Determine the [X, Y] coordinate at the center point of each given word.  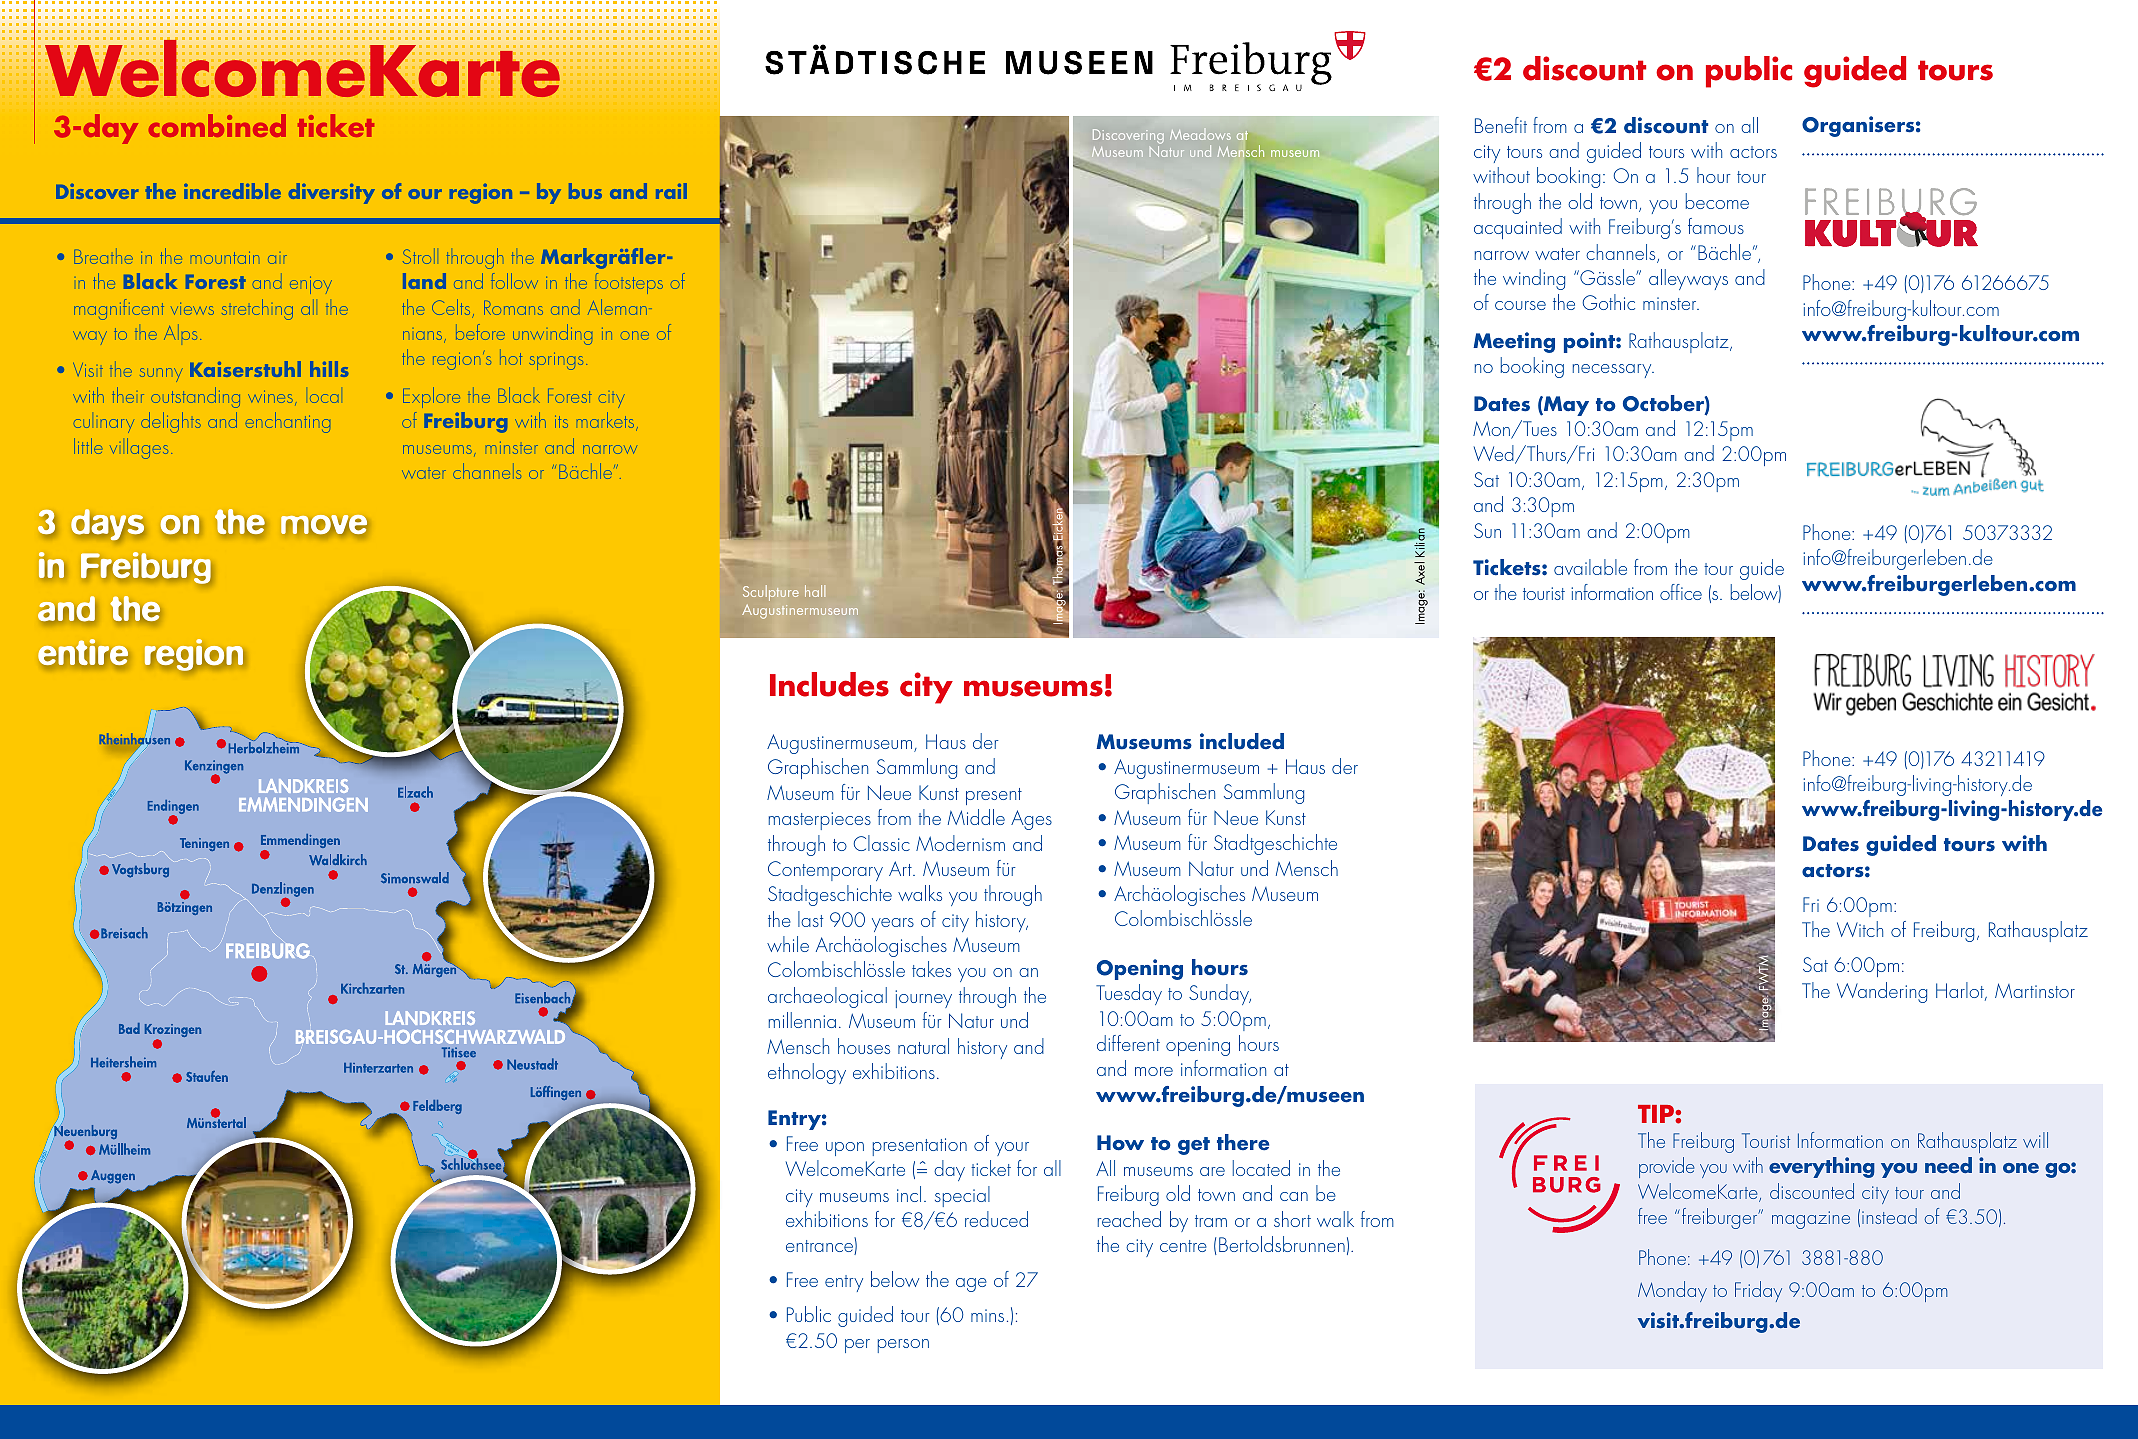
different [1128, 1043]
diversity [332, 193]
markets [607, 421]
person [903, 1346]
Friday [1758, 1291]
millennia [802, 1020]
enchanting [288, 422]
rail [671, 191]
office [1681, 592]
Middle [976, 817]
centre [1183, 1246]
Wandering [1882, 992]
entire [83, 652]
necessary [1613, 371]
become [1717, 201]
